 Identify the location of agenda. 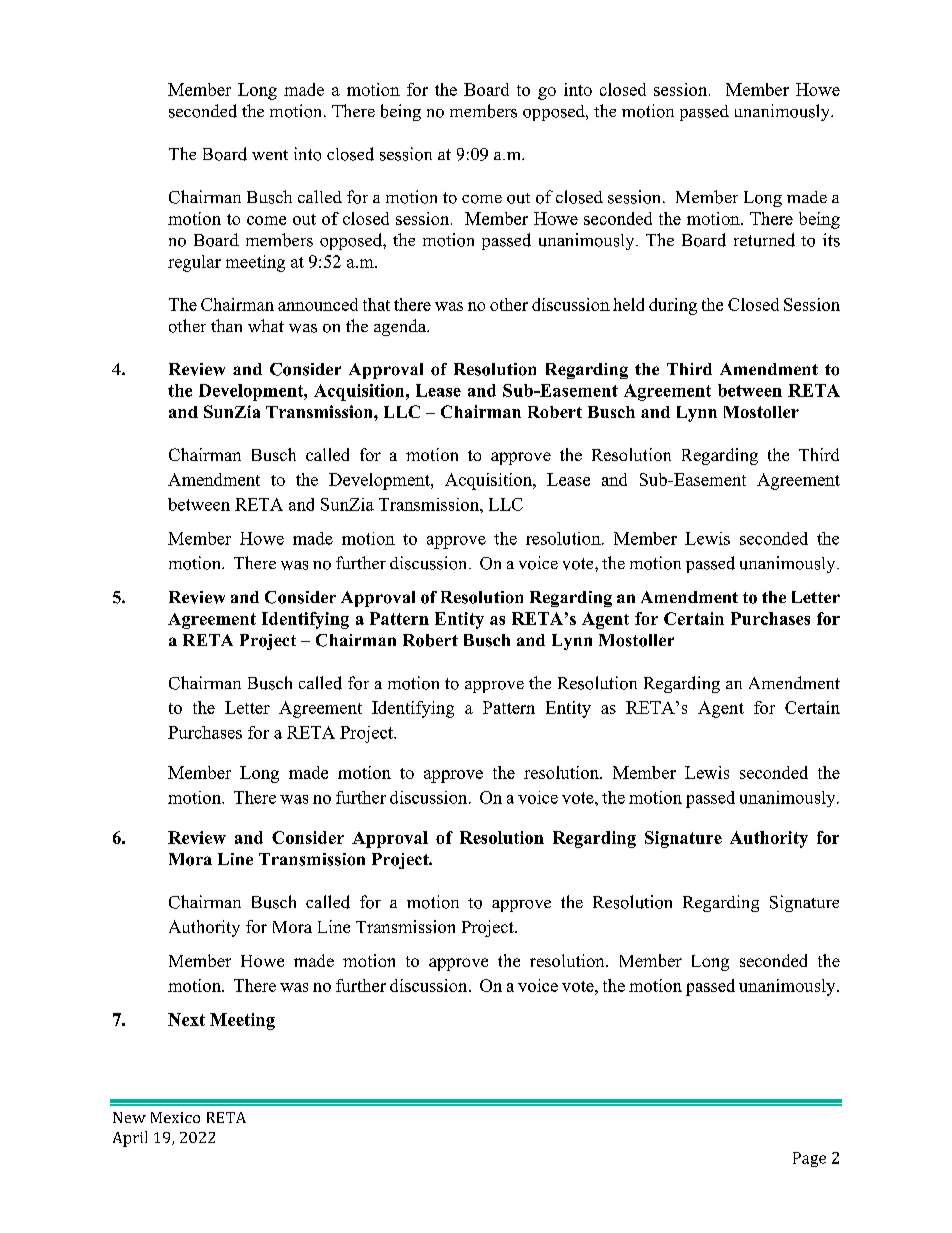
(401, 327).
